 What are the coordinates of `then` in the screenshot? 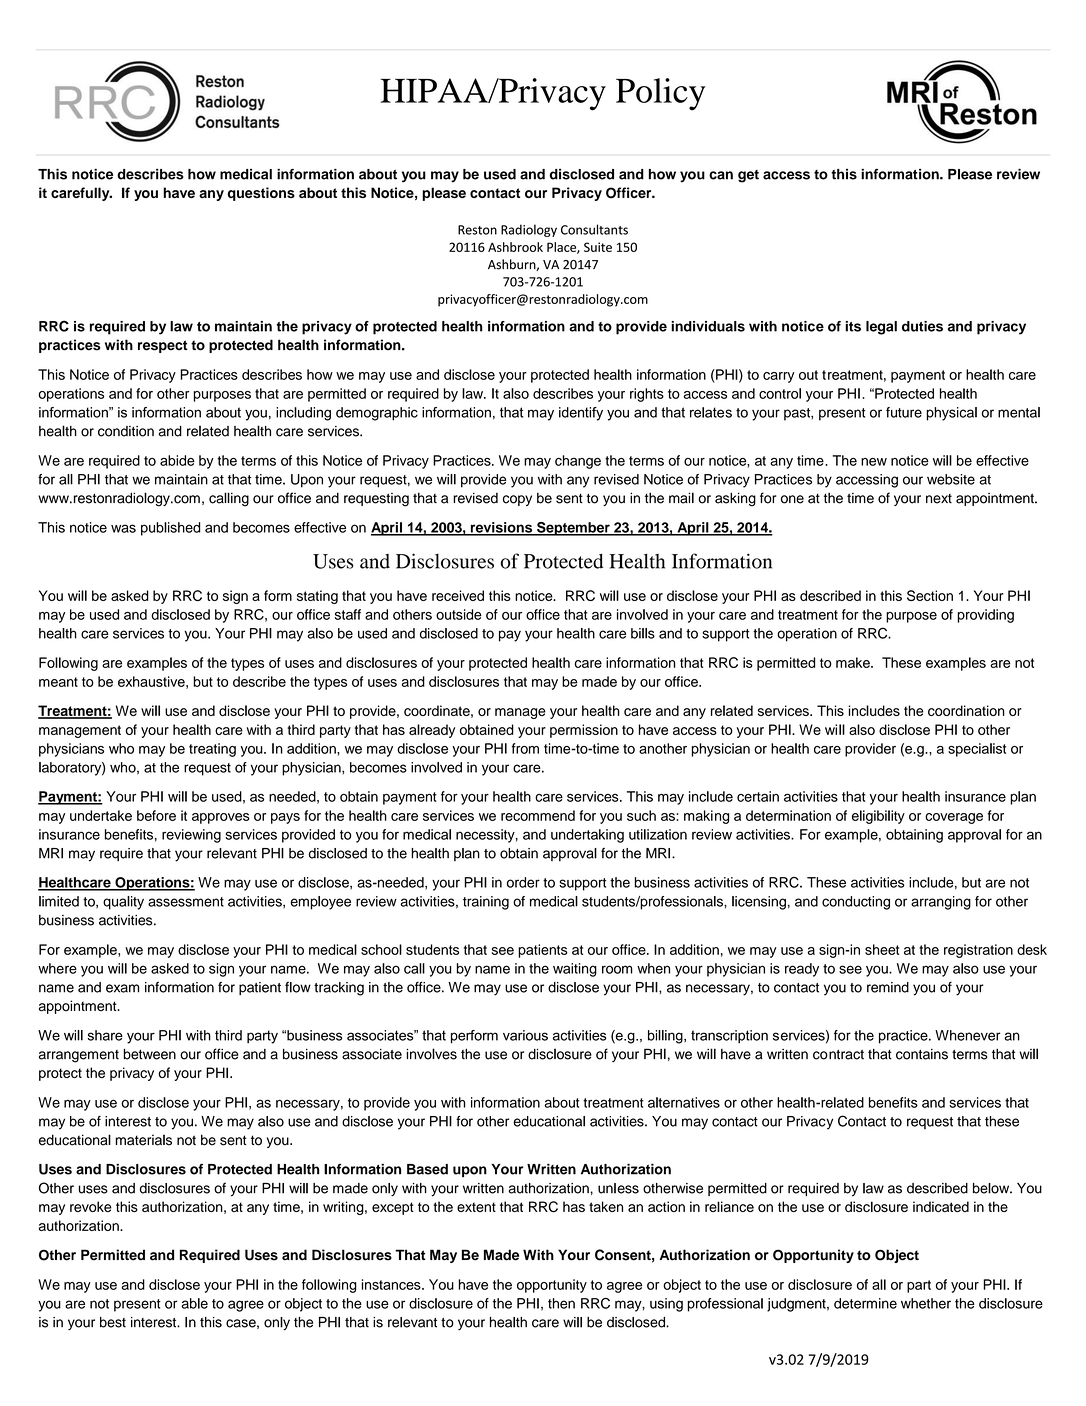 It's located at (561, 1303).
